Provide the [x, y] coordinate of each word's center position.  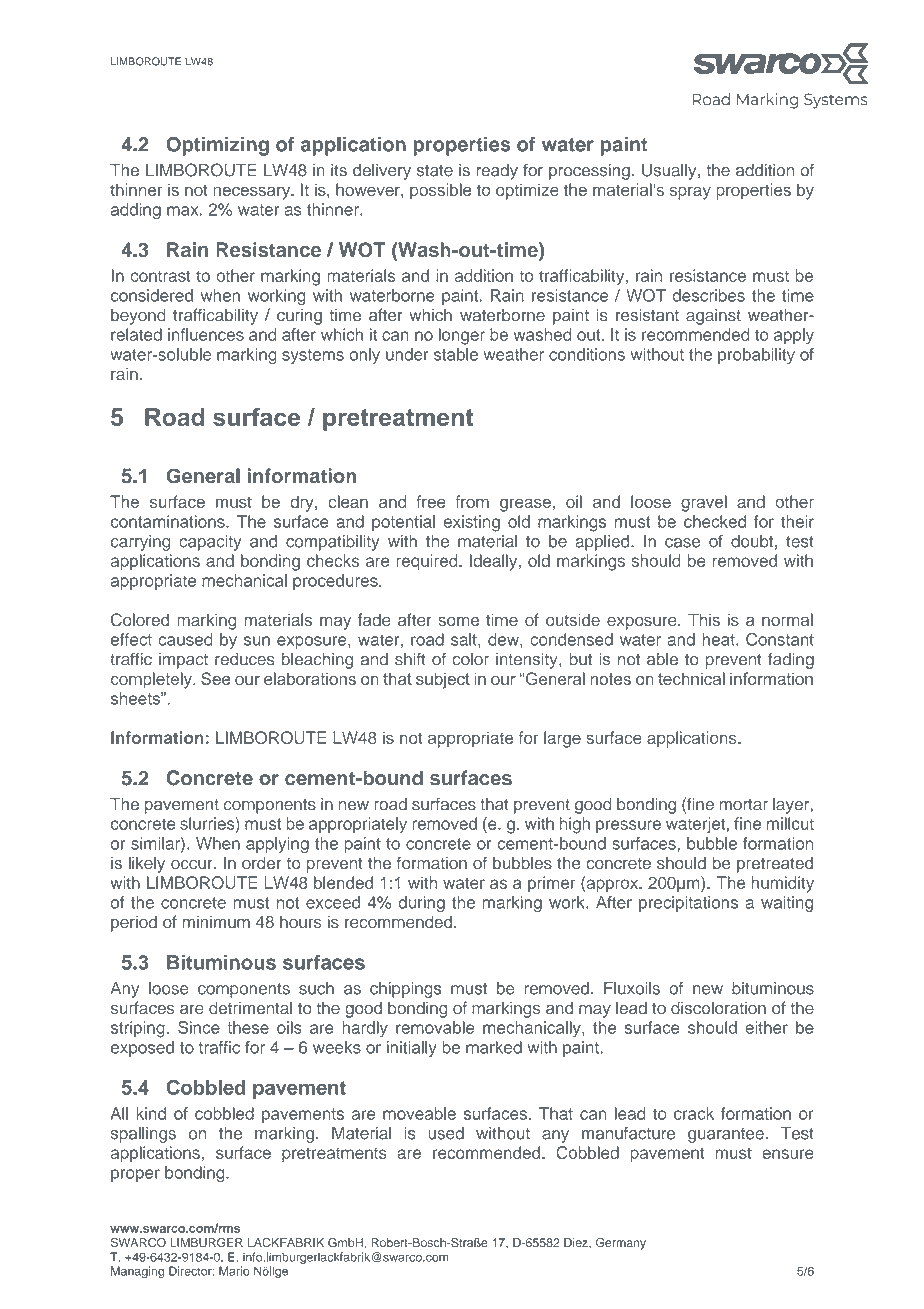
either [766, 1027]
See [215, 678]
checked [715, 521]
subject [443, 680]
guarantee [726, 1135]
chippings [405, 990]
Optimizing [218, 146]
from [472, 501]
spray [690, 193]
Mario [234, 1271]
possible [440, 191]
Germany [620, 1244]
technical [691, 678]
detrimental [250, 1008]
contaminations [169, 521]
